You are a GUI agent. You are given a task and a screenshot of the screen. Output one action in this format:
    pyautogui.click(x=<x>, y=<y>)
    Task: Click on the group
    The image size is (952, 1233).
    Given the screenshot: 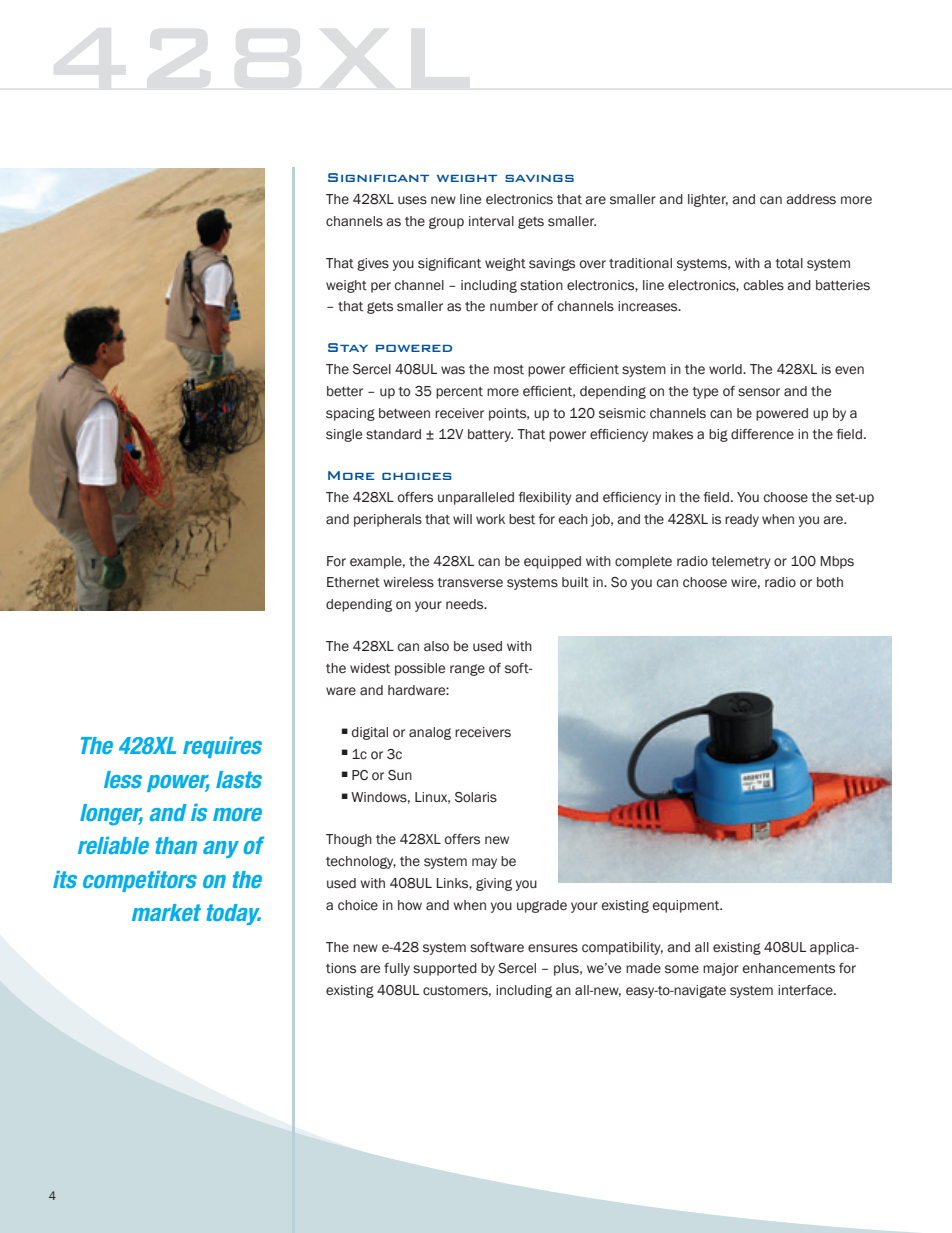 What is the action you would take?
    pyautogui.click(x=446, y=223)
